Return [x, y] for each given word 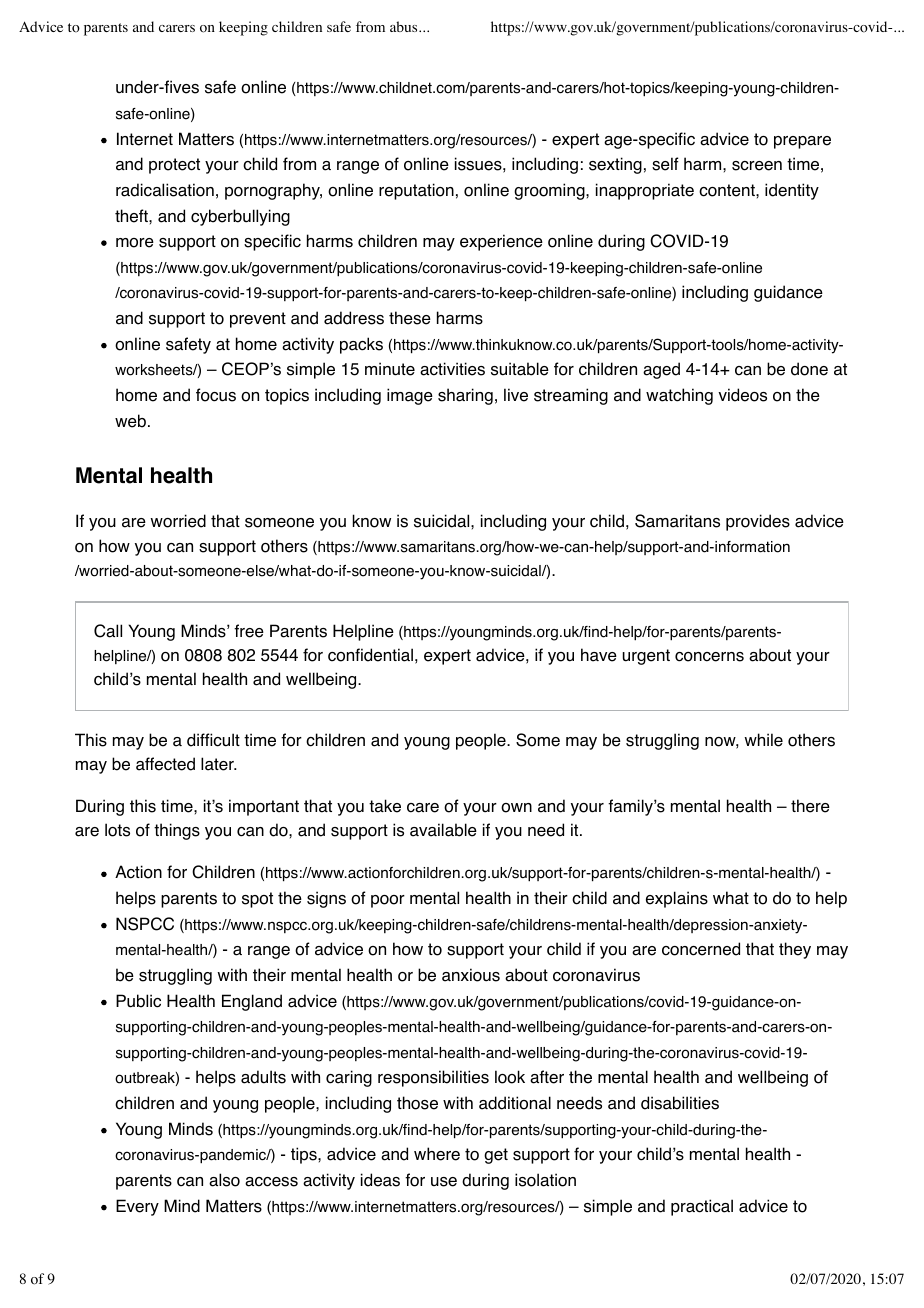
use [444, 1182]
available [443, 830]
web [130, 421]
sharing [465, 396]
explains [677, 899]
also [224, 1180]
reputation [416, 191]
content [728, 190]
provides [758, 522]
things [177, 831]
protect [174, 166]
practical [702, 1207]
